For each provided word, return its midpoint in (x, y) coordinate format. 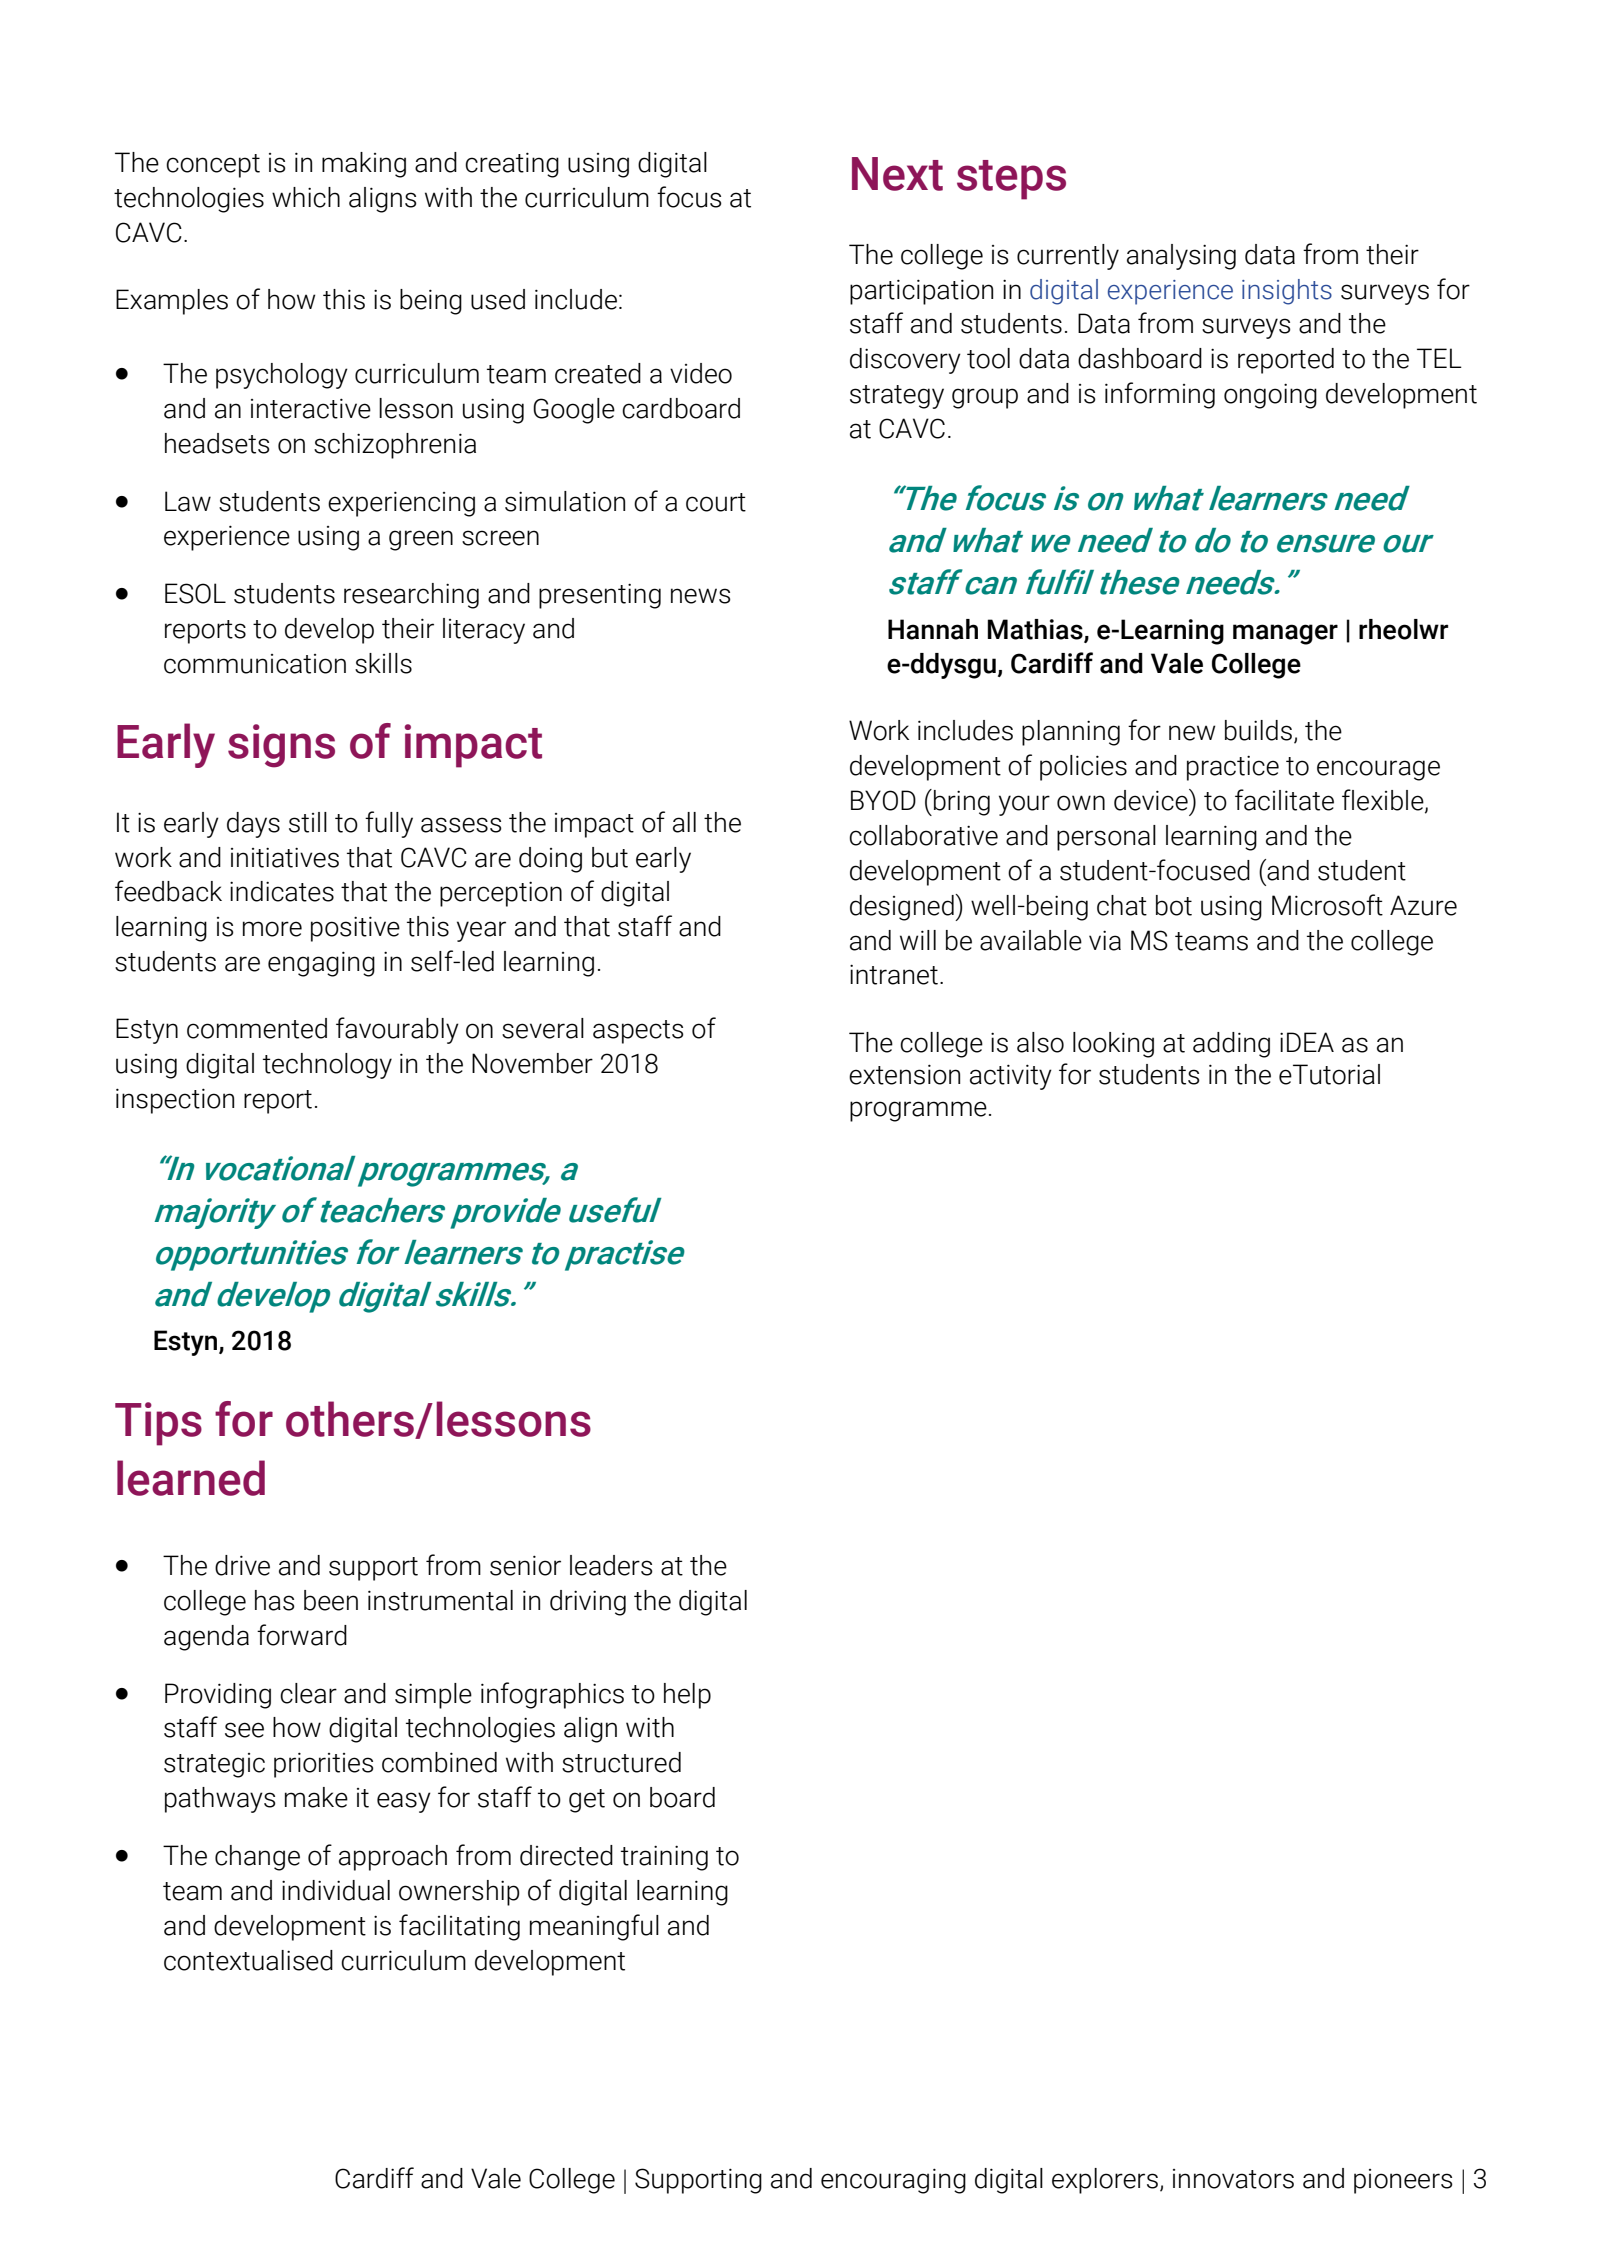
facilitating (459, 1927)
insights (1287, 292)
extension (904, 1074)
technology (327, 1066)
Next (897, 174)
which (306, 197)
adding (1231, 1045)
